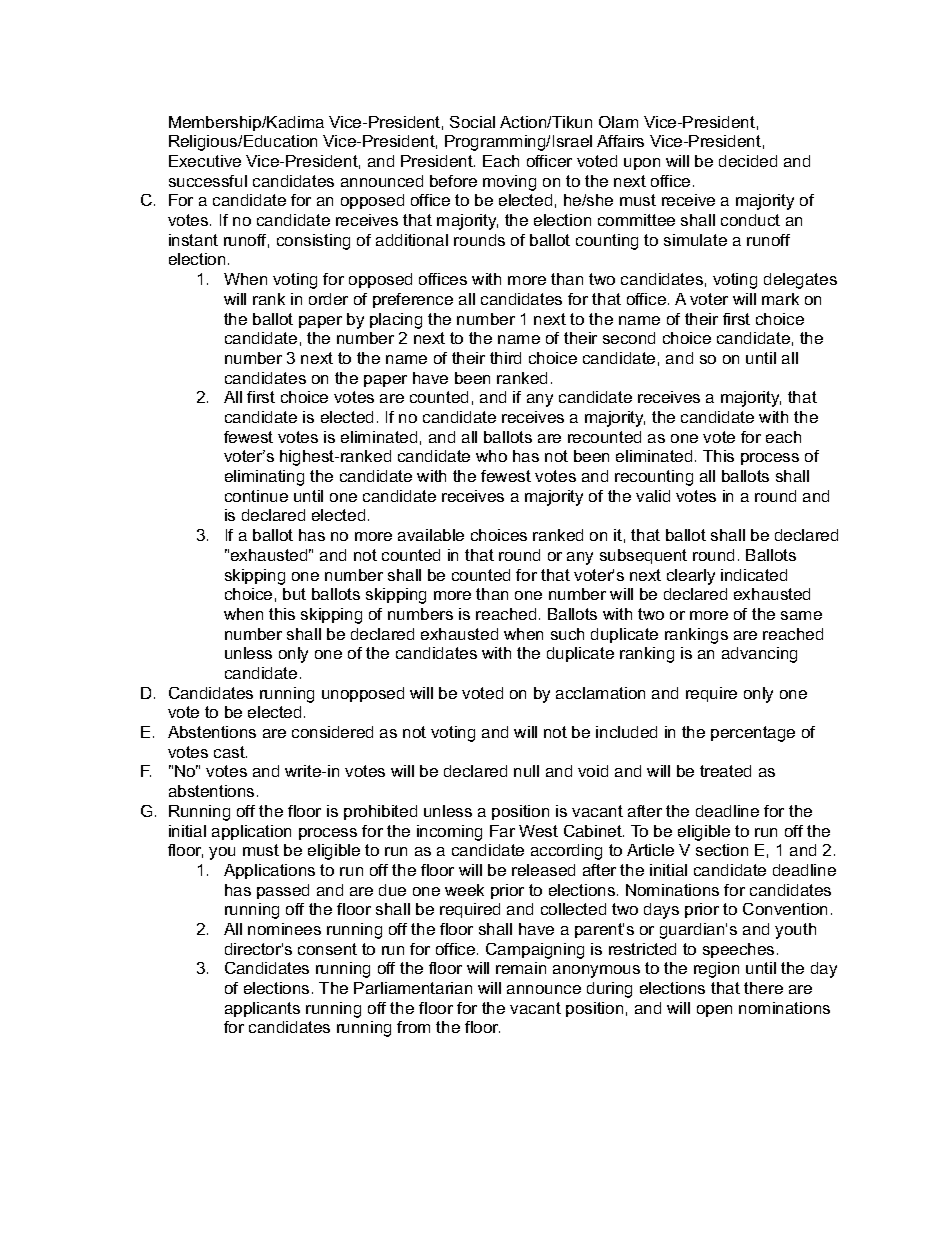 The image size is (952, 1233). What do you see at coordinates (521, 968) in the document?
I see `remain` at bounding box center [521, 968].
